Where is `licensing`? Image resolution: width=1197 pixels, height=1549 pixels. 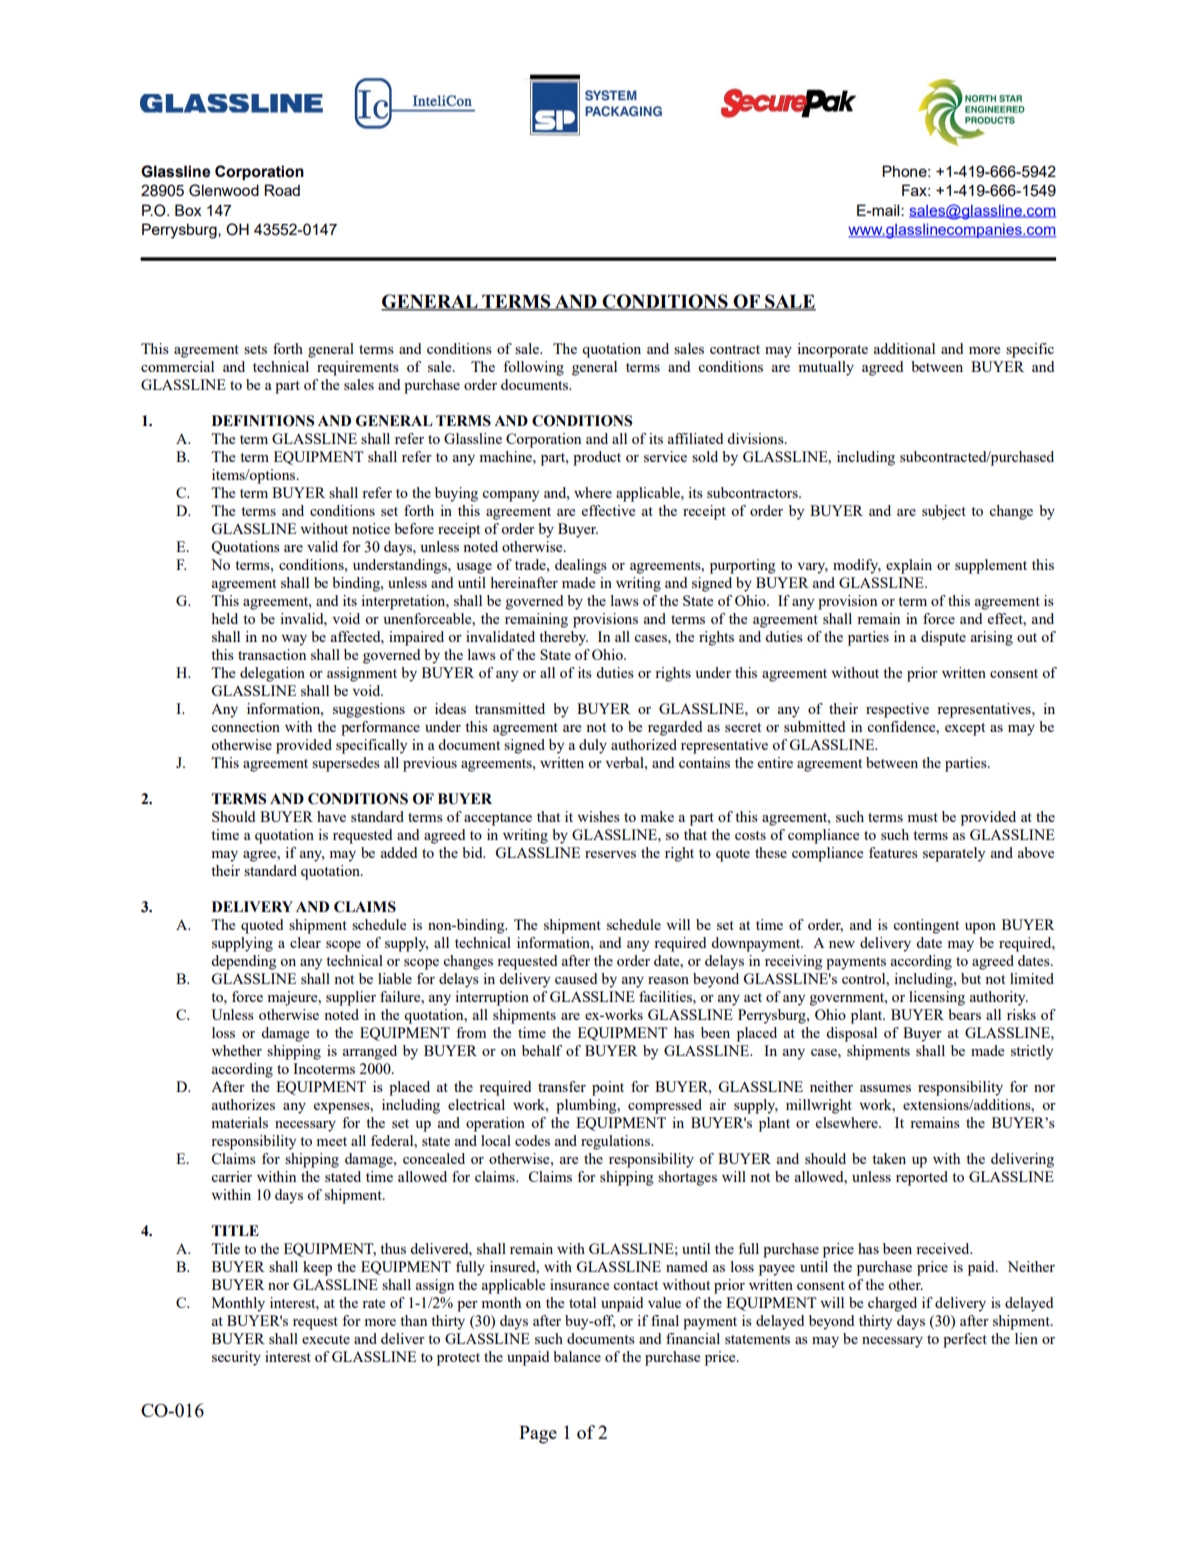 licensing is located at coordinates (937, 998).
